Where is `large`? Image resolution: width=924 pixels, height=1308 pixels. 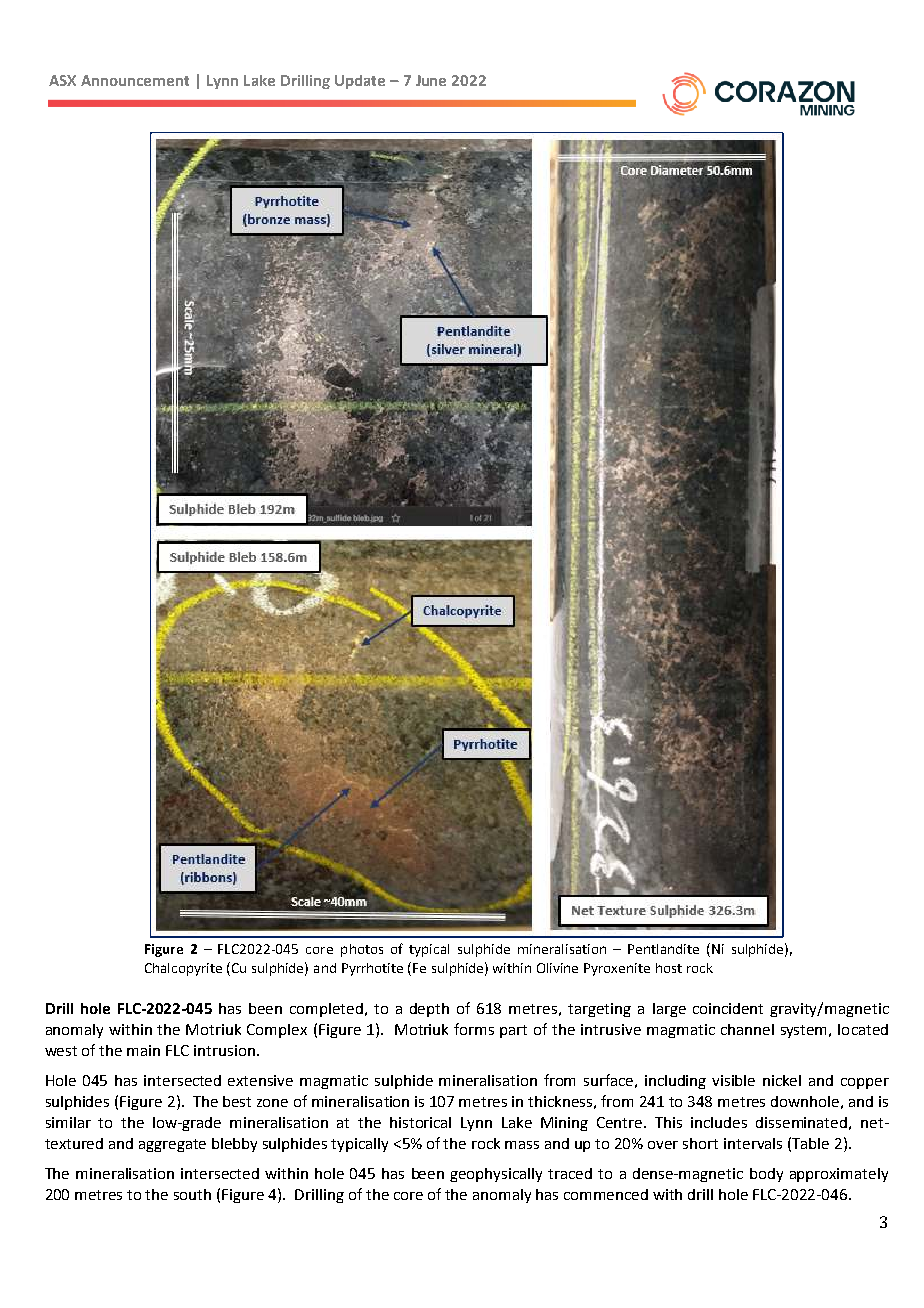
large is located at coordinates (669, 1010).
